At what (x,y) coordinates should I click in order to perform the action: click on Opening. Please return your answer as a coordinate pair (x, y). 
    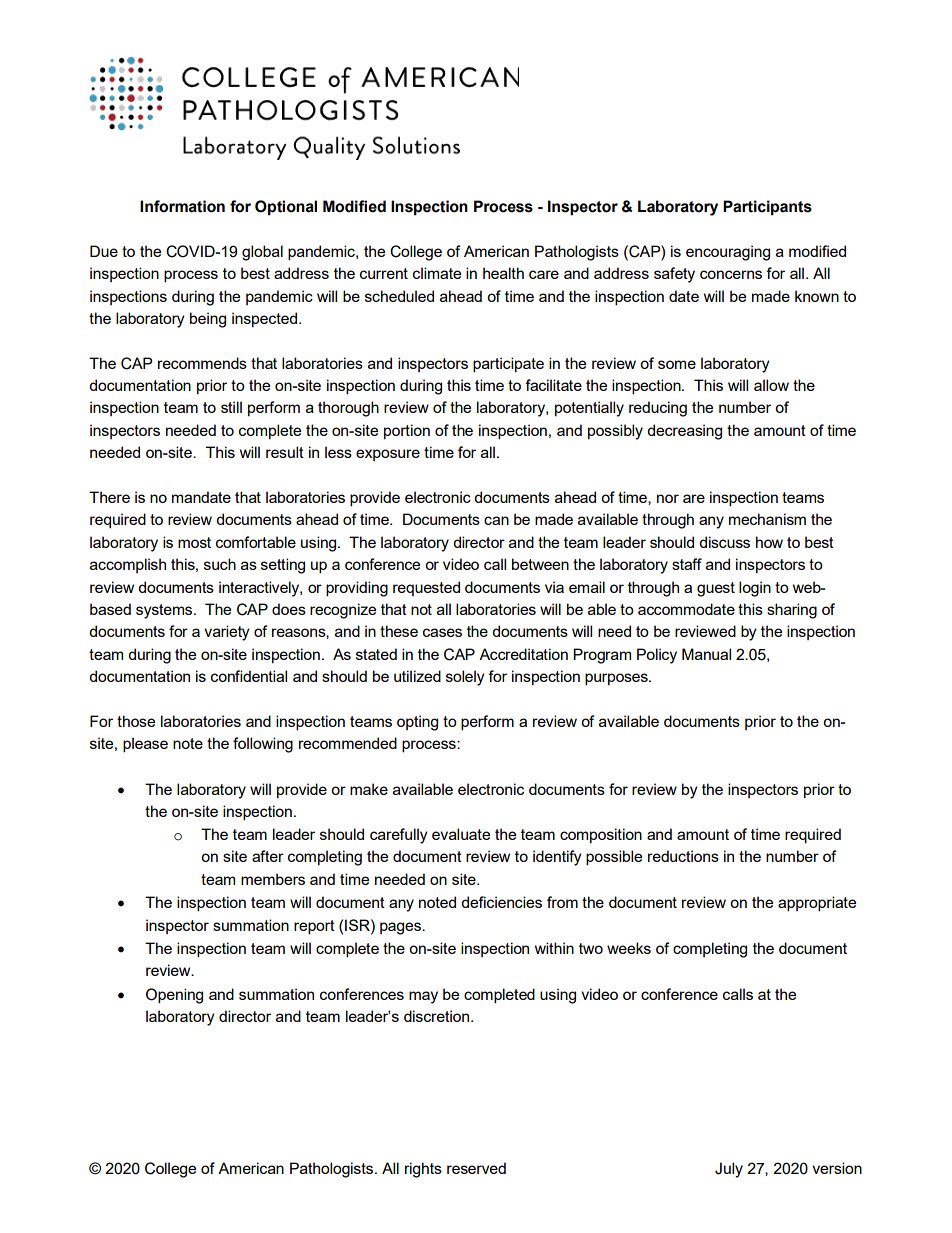
    Looking at the image, I should click on (174, 996).
